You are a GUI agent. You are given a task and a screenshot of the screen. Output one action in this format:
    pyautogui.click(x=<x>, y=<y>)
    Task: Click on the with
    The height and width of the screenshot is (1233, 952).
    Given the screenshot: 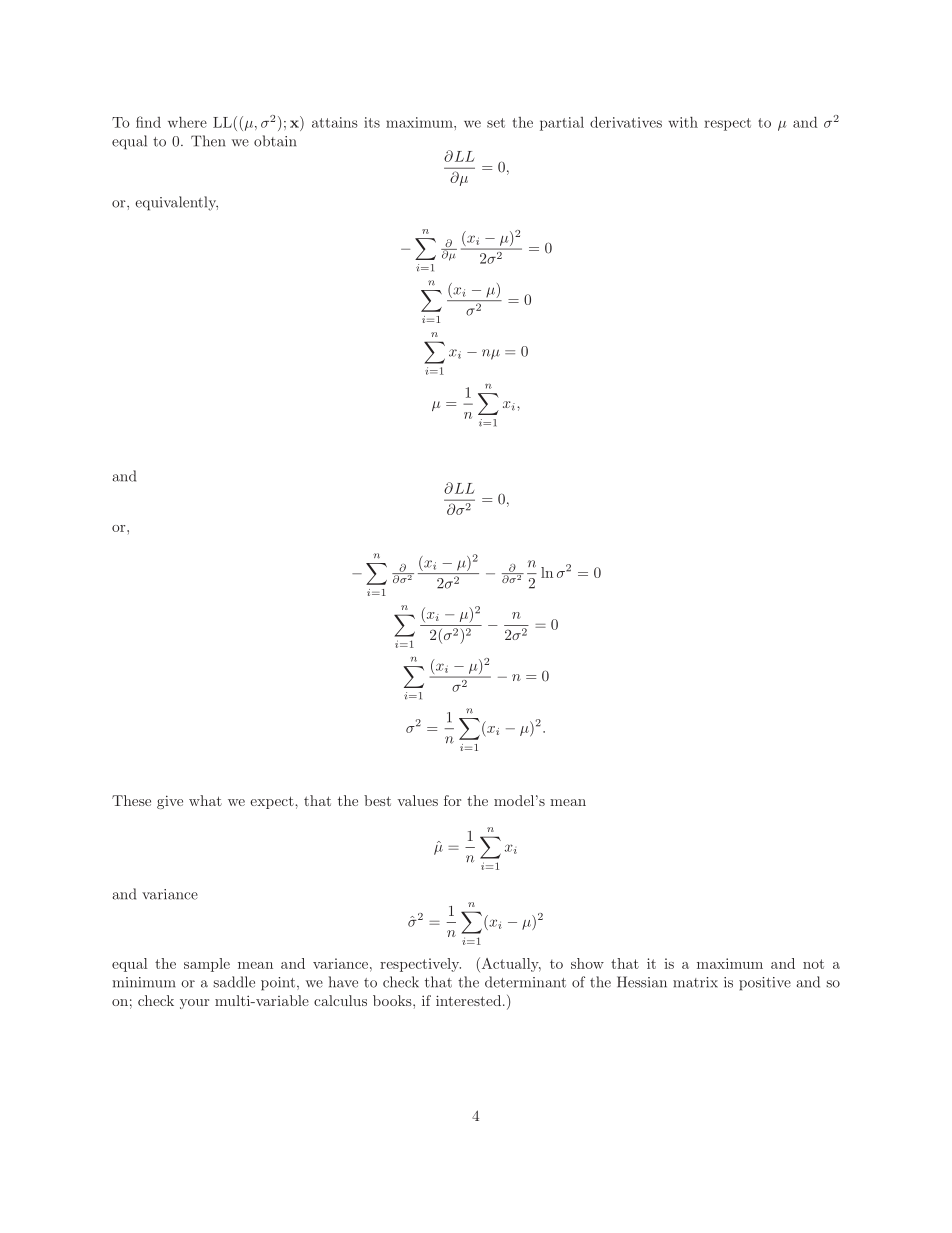 What is the action you would take?
    pyautogui.click(x=683, y=122)
